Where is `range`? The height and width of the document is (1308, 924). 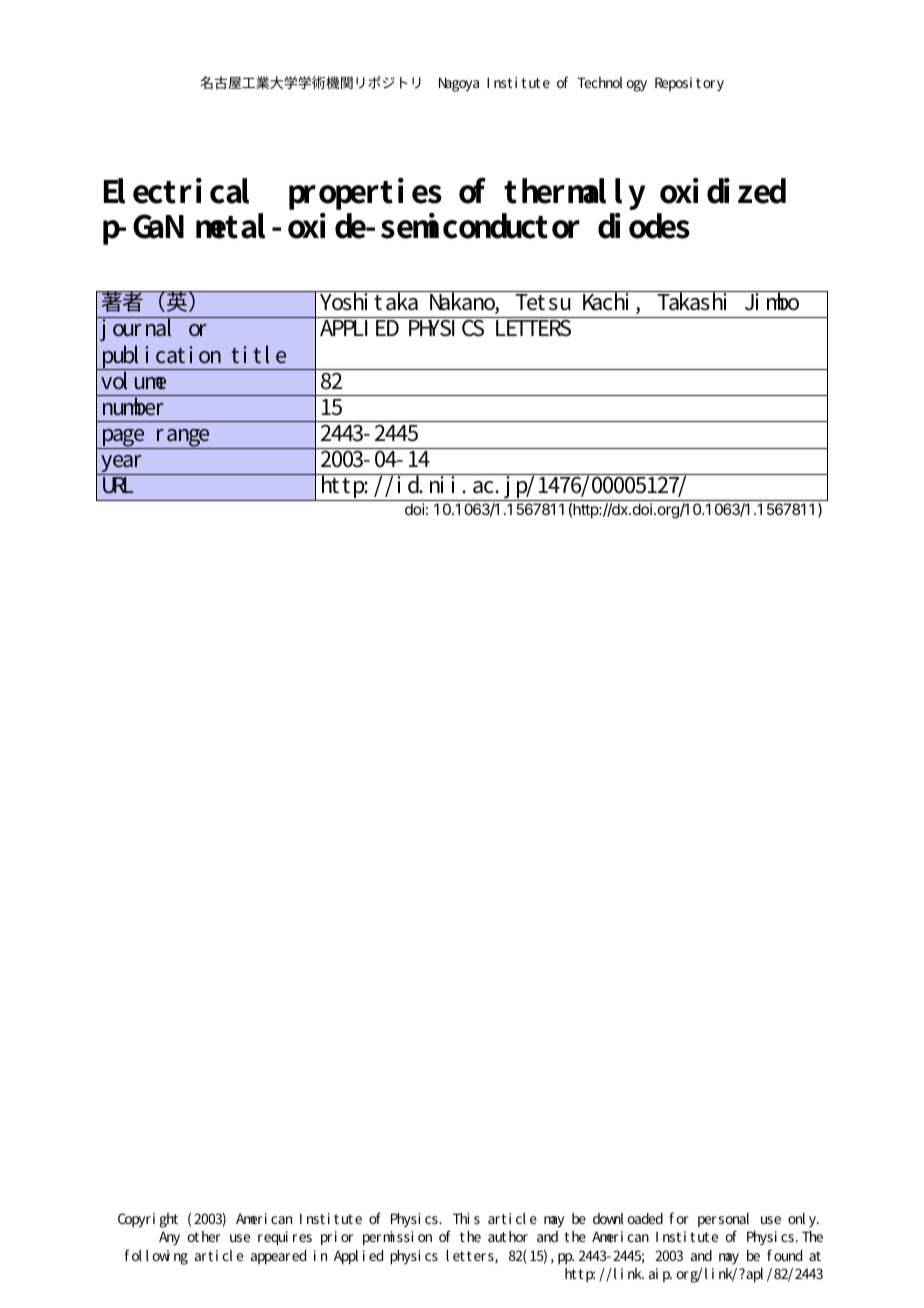
range is located at coordinates (183, 439).
